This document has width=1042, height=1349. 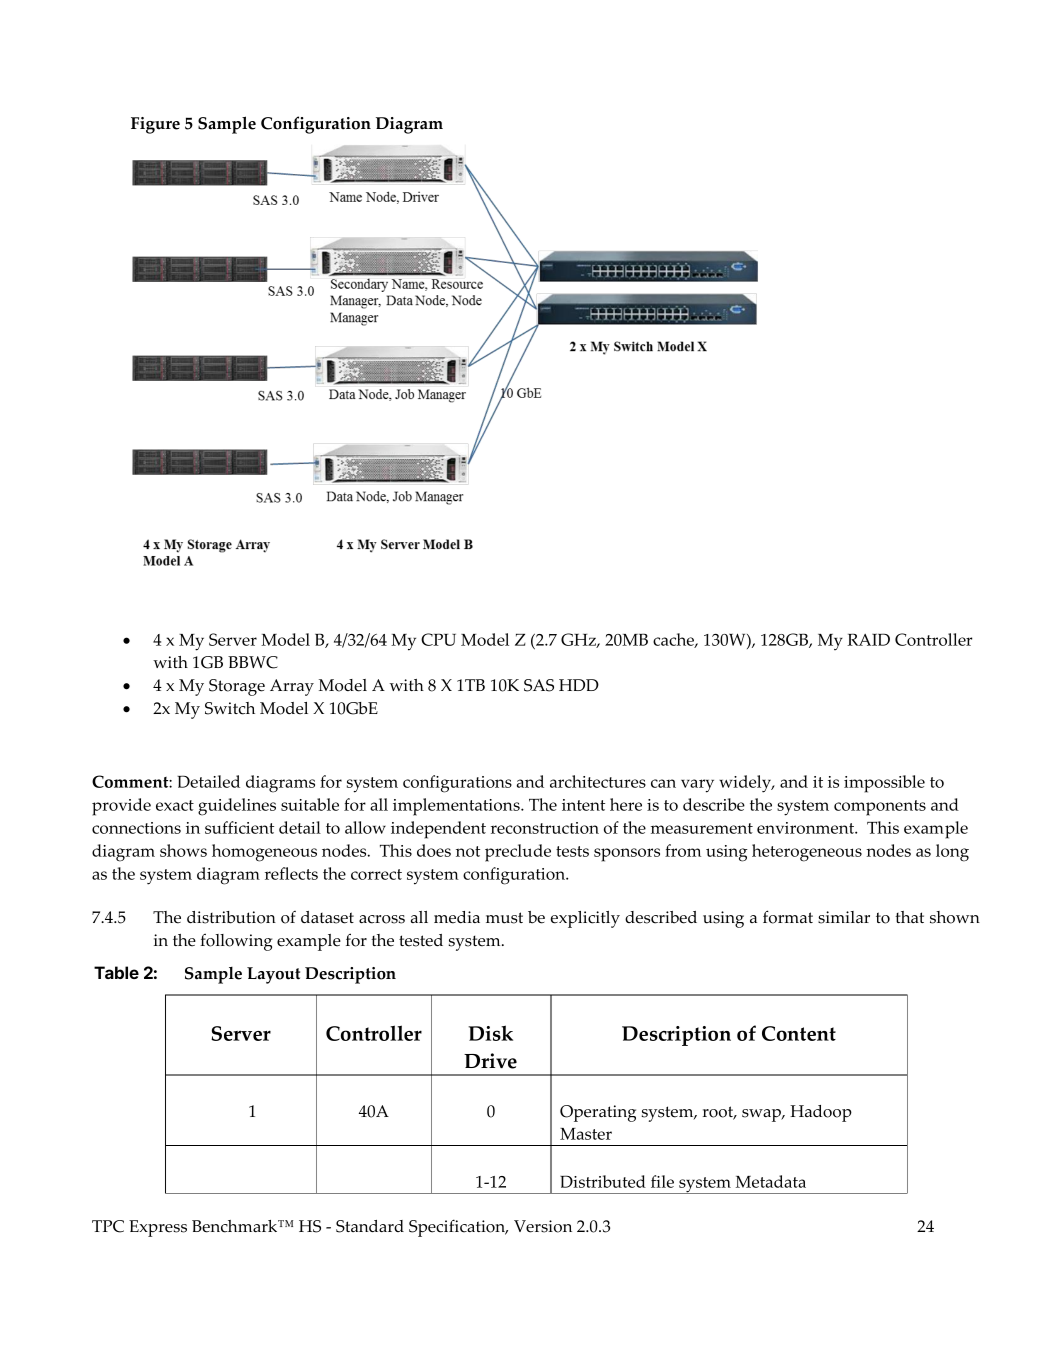 What do you see at coordinates (155, 125) in the document?
I see `Figure` at bounding box center [155, 125].
